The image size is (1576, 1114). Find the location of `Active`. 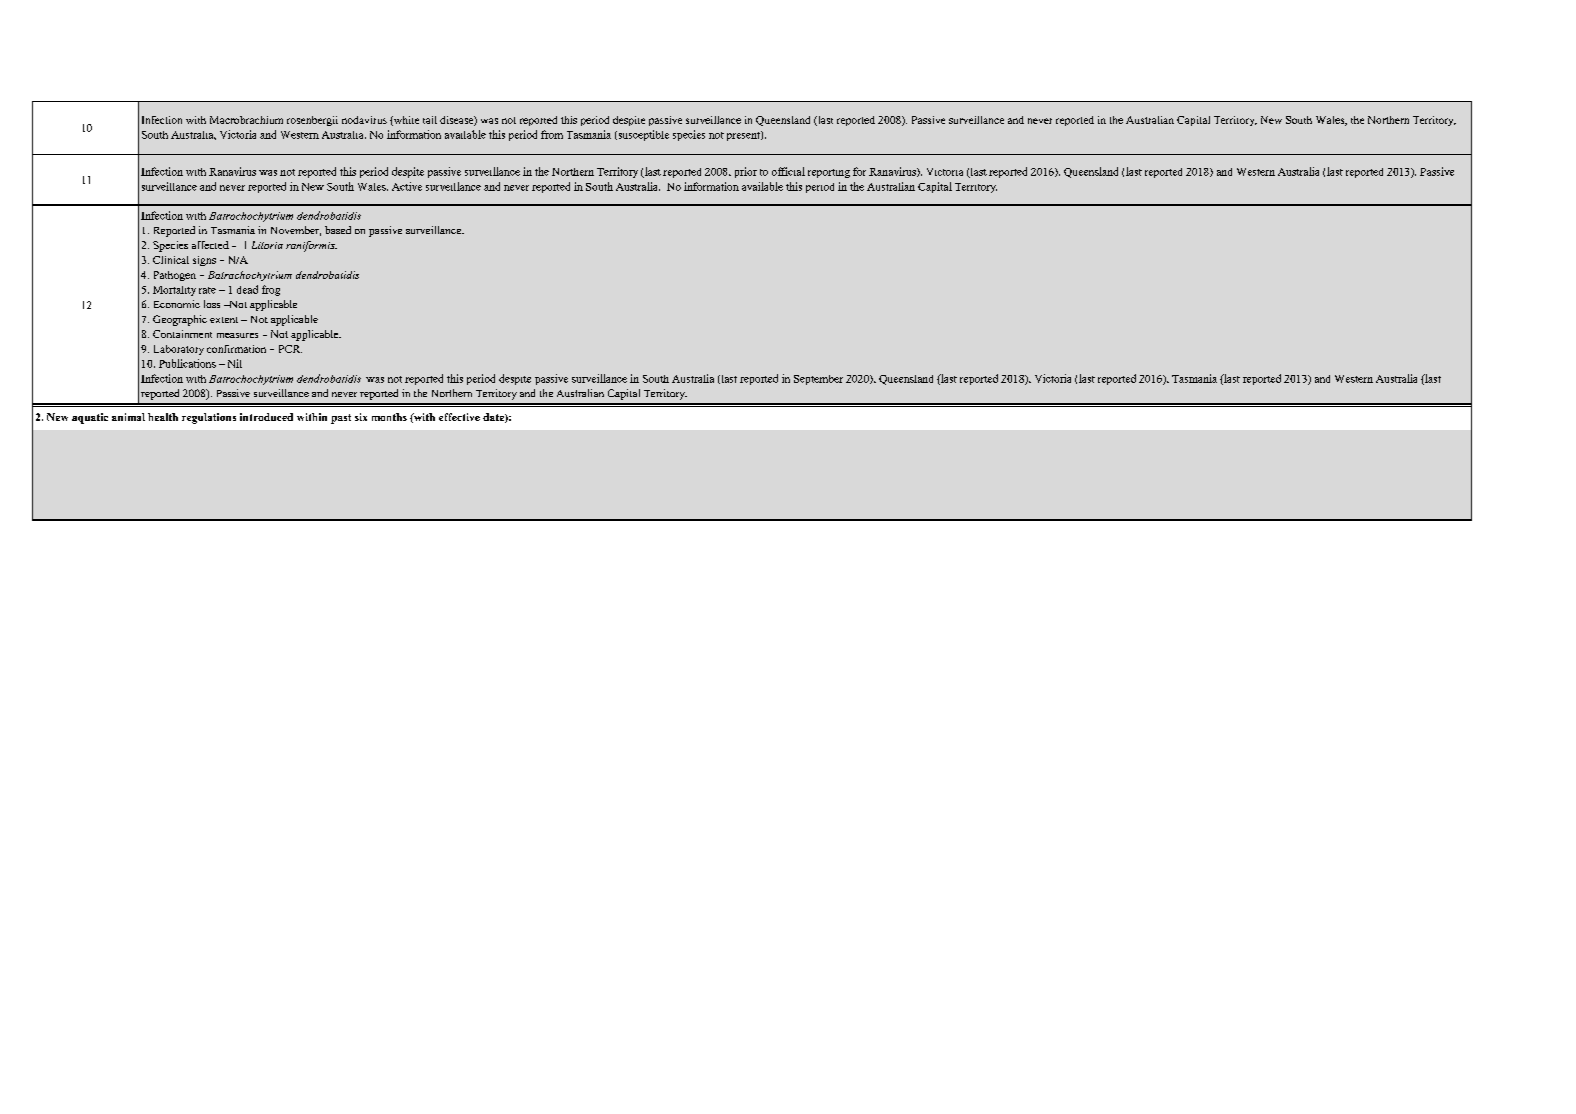

Active is located at coordinates (407, 186).
